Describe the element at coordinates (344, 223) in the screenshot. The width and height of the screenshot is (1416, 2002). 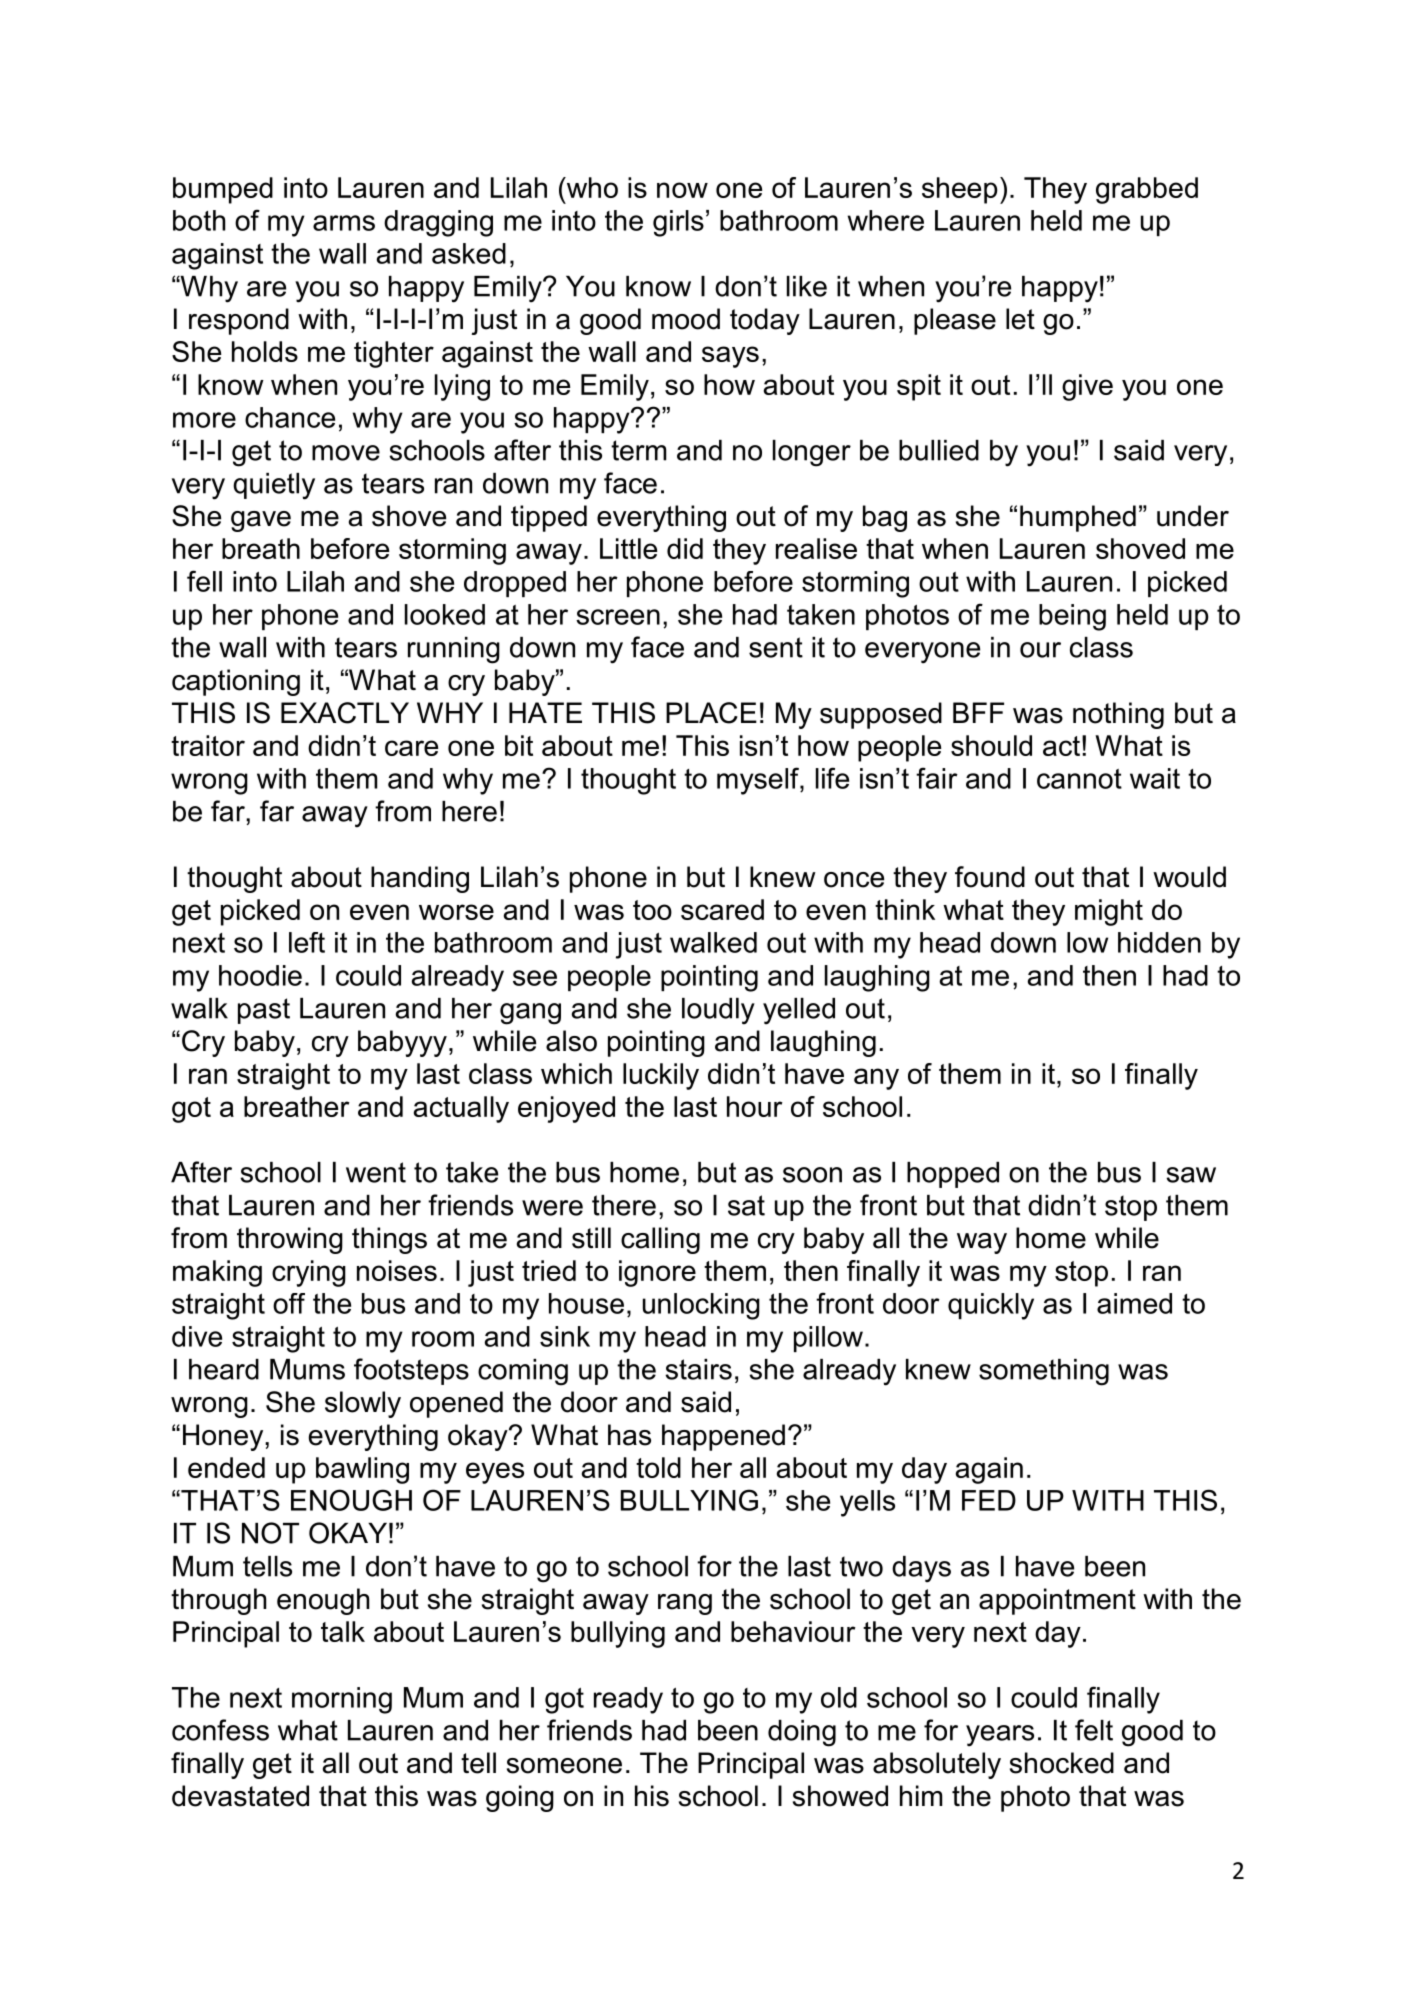
I see `arms` at that location.
